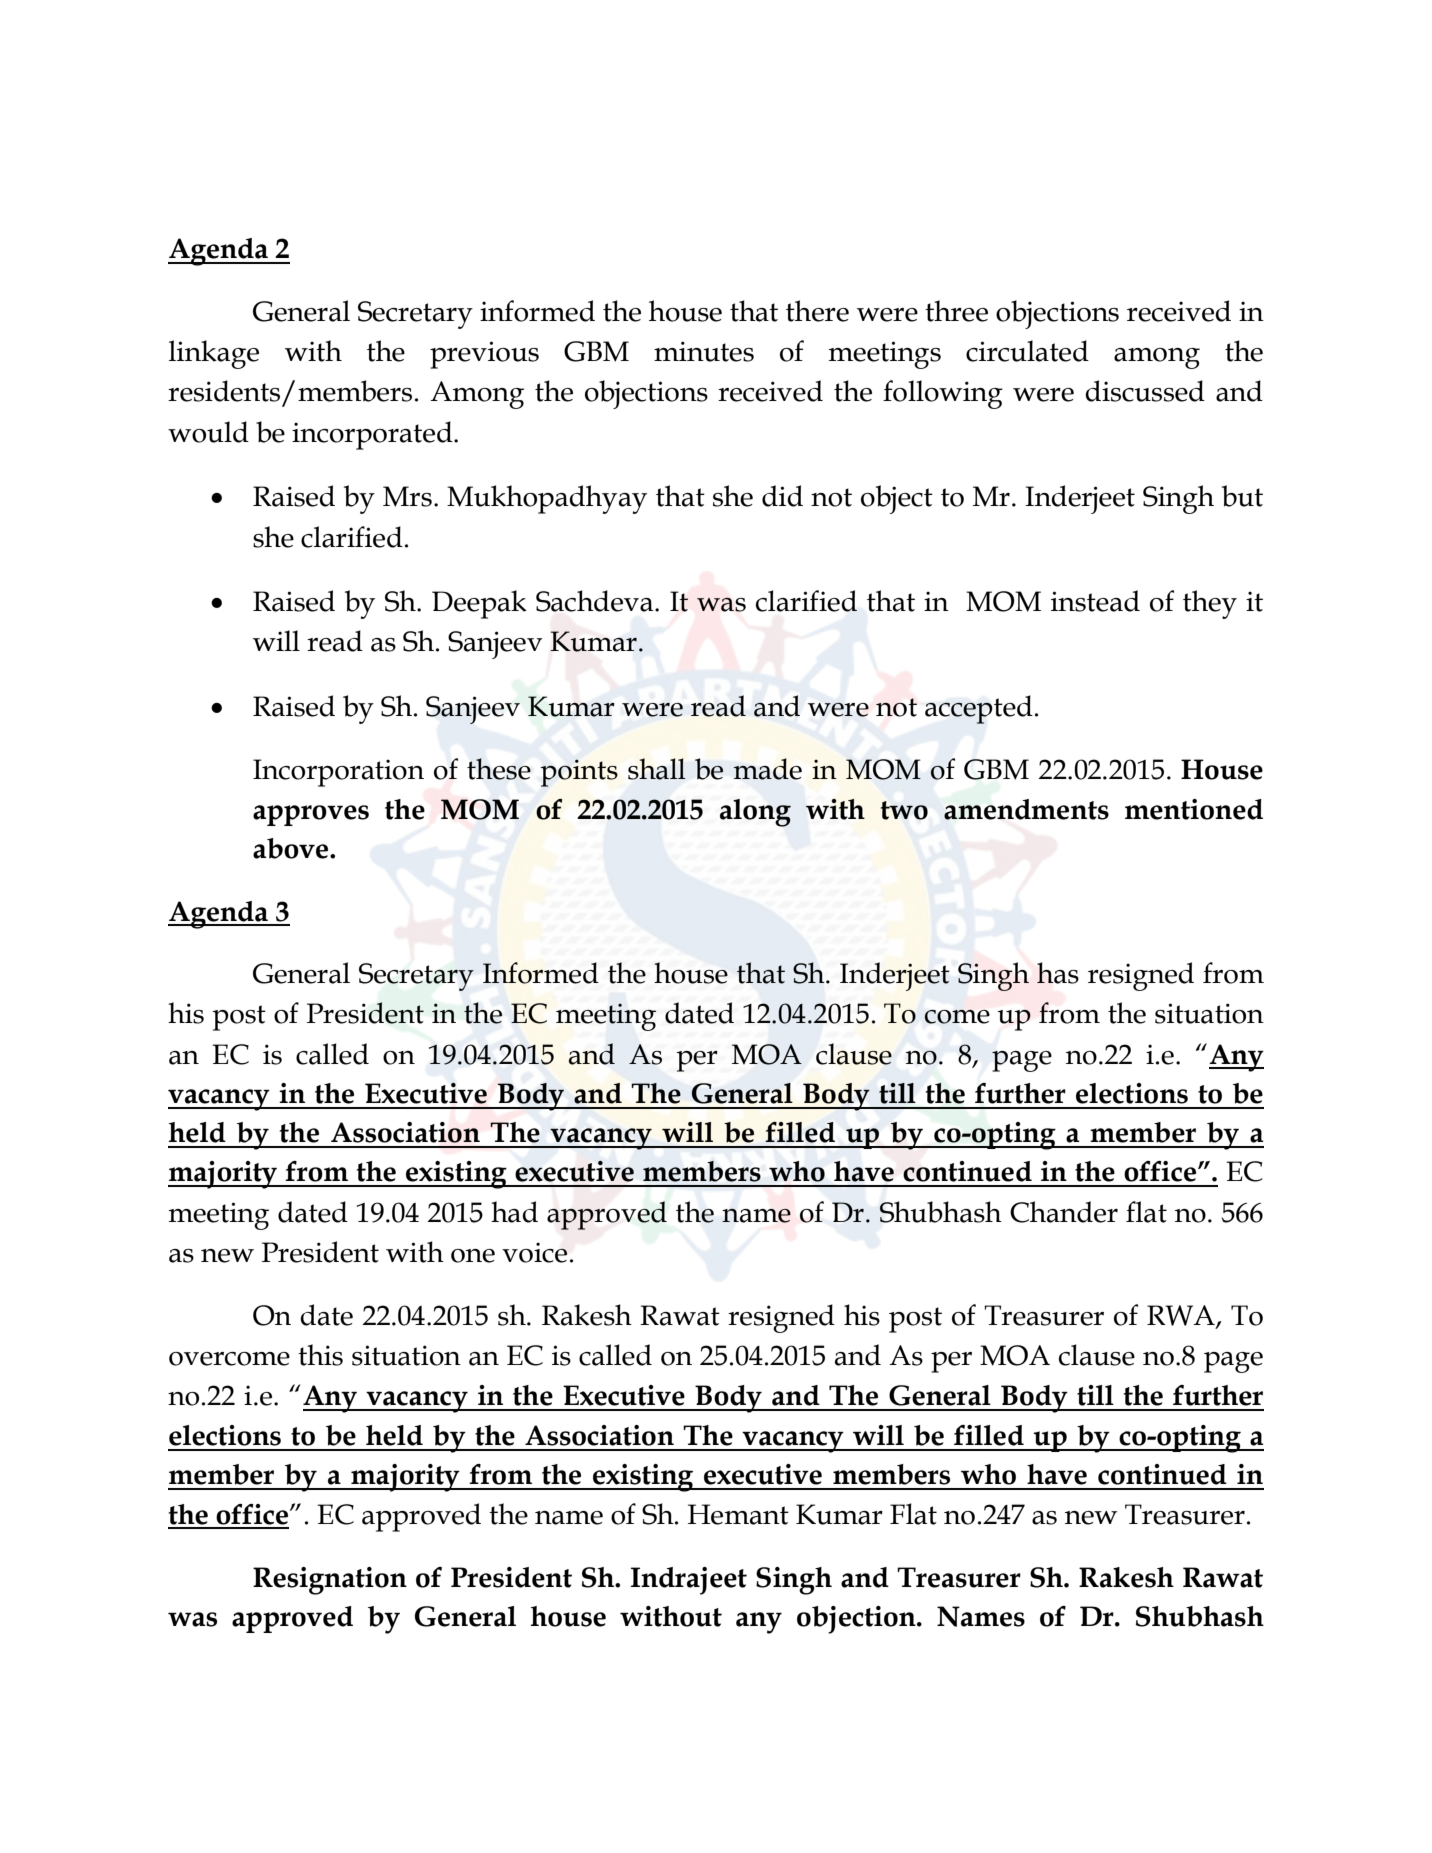 The height and width of the screenshot is (1853, 1432). What do you see at coordinates (1145, 391) in the screenshot?
I see `discussed` at bounding box center [1145, 391].
